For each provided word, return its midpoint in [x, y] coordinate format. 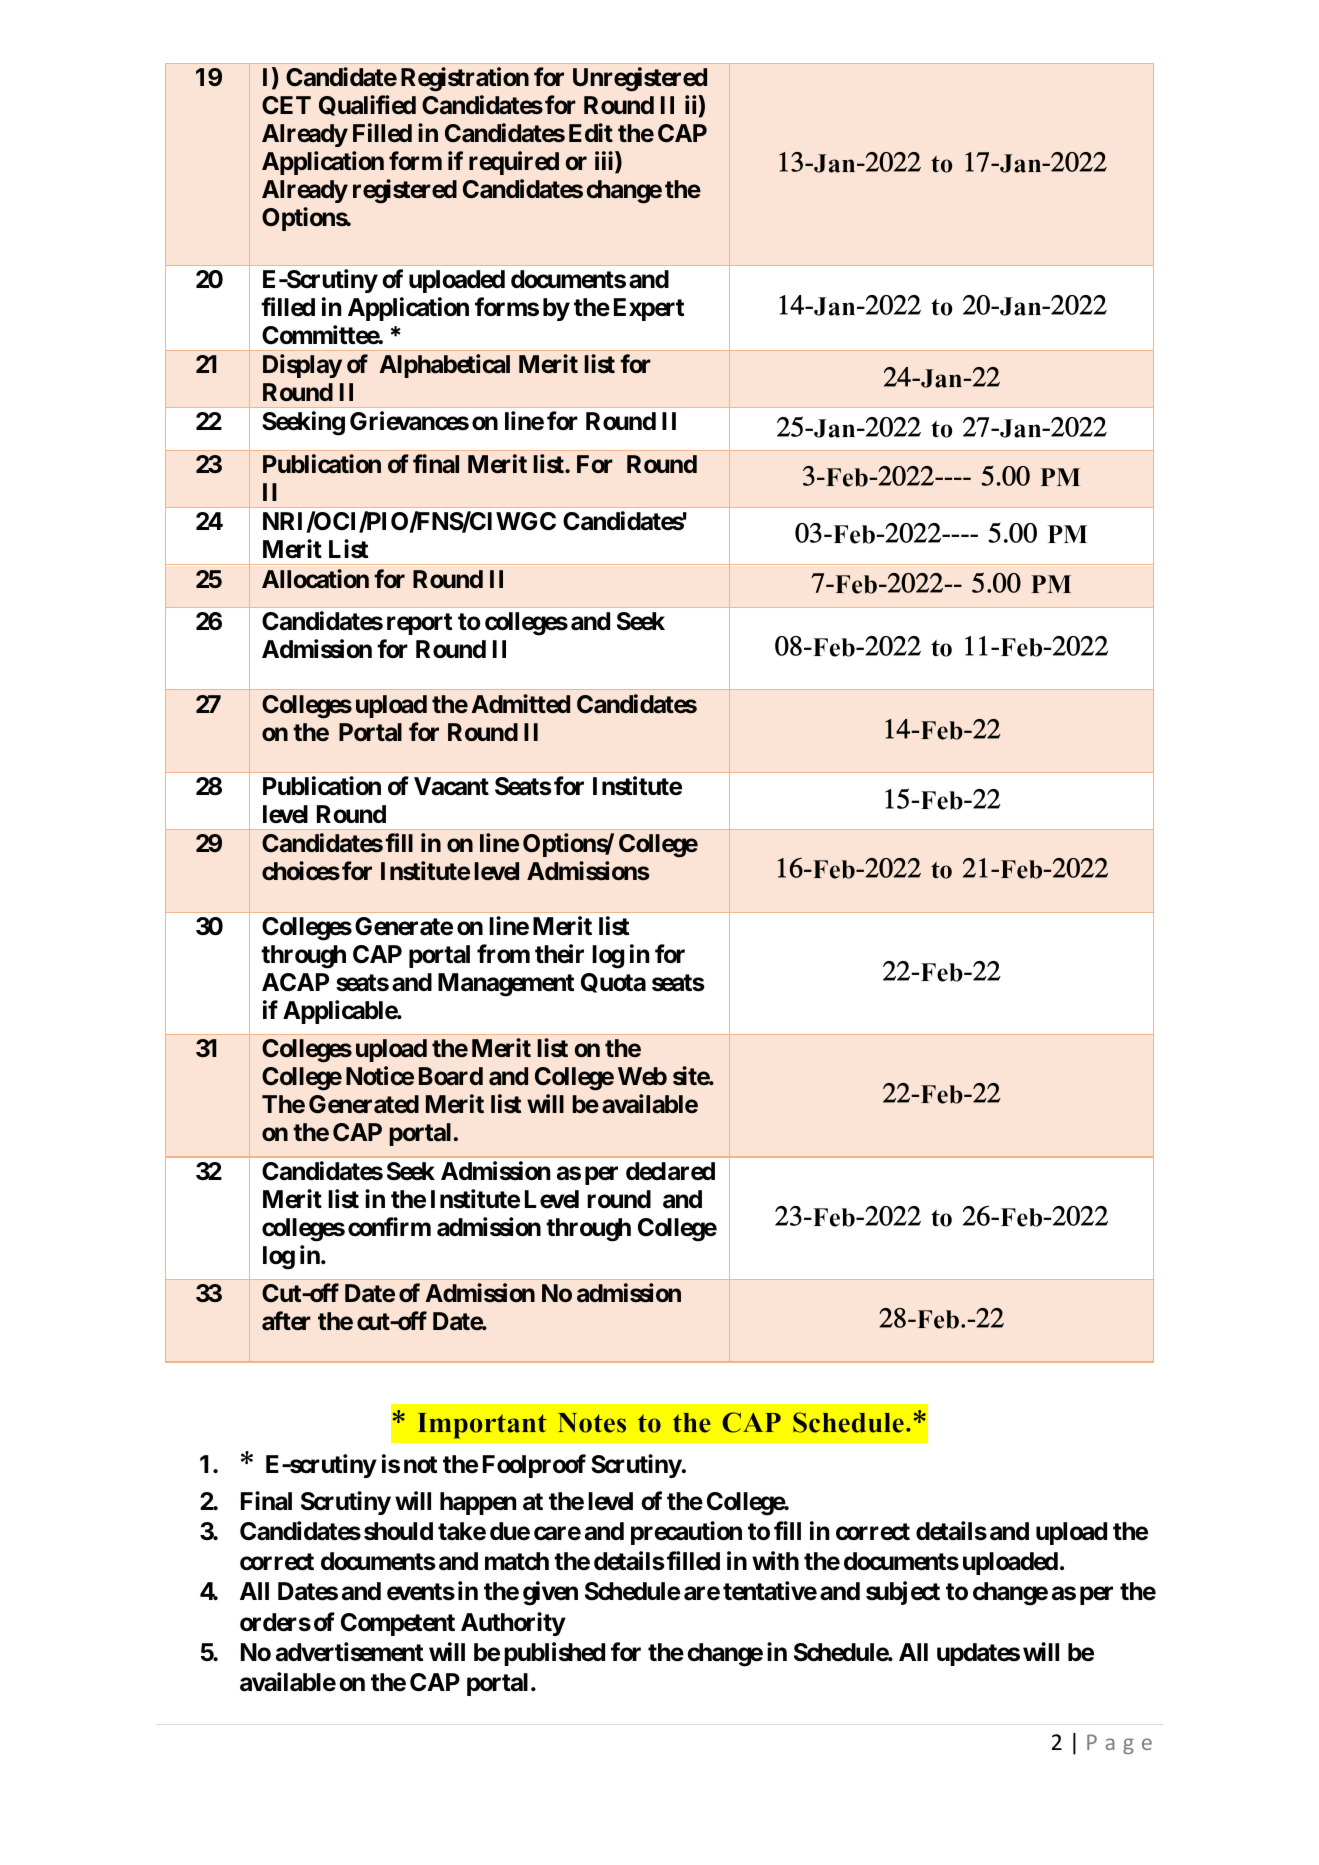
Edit [591, 132]
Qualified [367, 105]
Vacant [451, 786]
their [559, 954]
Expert [649, 309]
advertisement [349, 1652]
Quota [613, 983]
